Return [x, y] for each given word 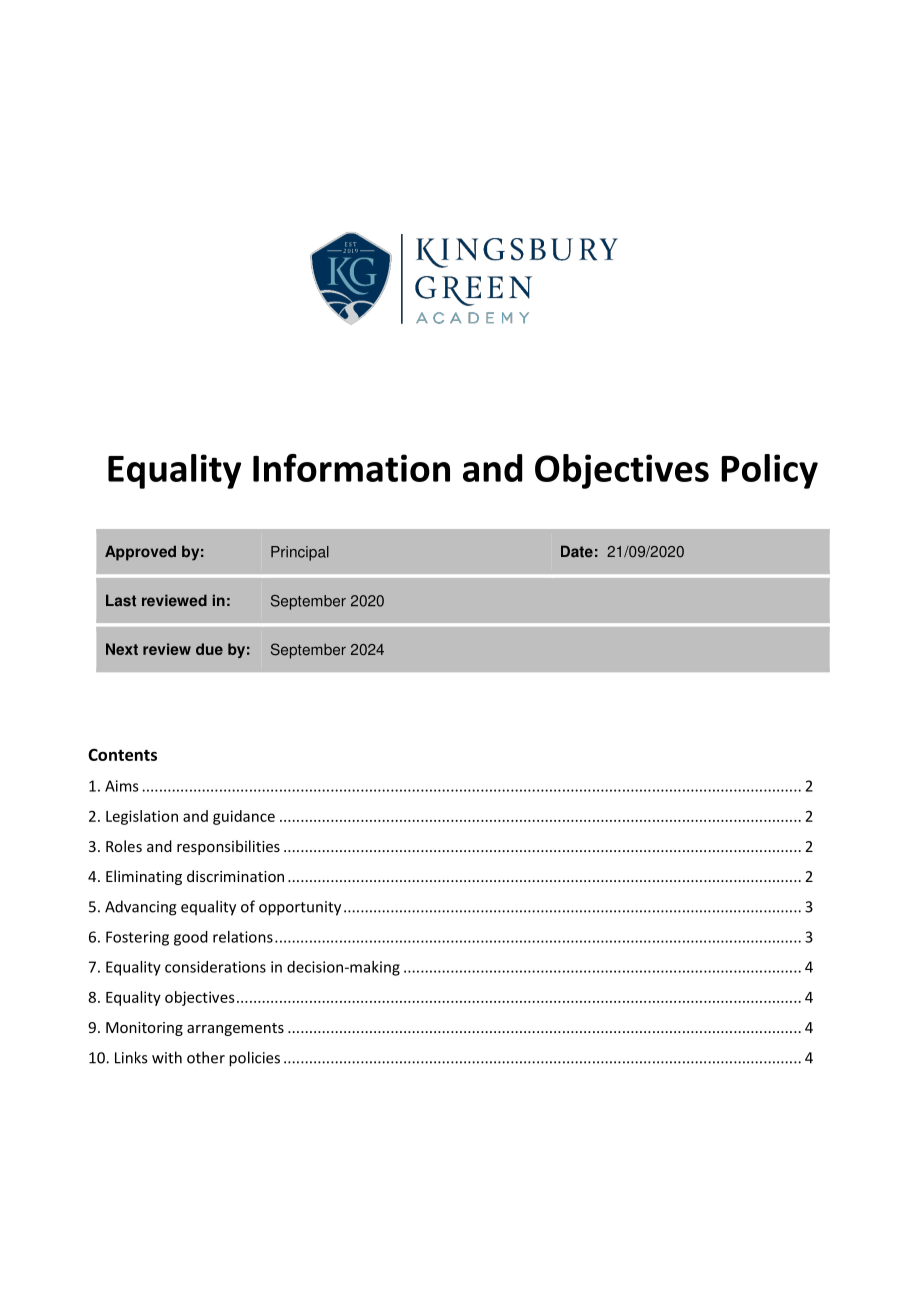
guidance [244, 817]
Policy [769, 471]
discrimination [235, 876]
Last [121, 600]
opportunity [300, 908]
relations [243, 937]
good [191, 938]
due [209, 649]
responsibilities [228, 847]
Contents [122, 754]
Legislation [142, 817]
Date [577, 551]
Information [351, 468]
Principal [300, 553]
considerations [215, 967]
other [206, 1057]
